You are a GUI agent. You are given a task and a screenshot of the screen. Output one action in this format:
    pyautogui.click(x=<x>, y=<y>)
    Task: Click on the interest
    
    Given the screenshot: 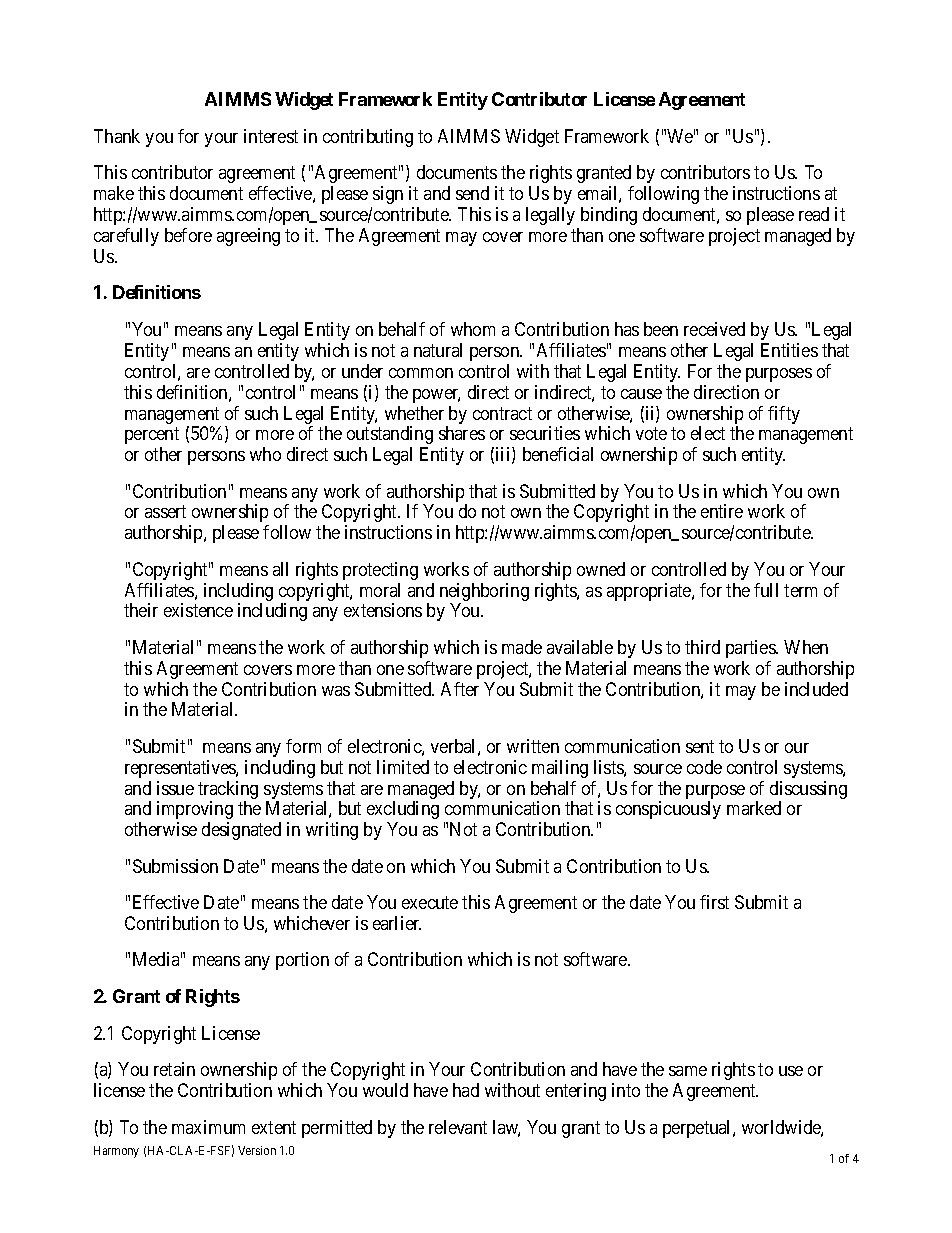 What is the action you would take?
    pyautogui.click(x=271, y=136)
